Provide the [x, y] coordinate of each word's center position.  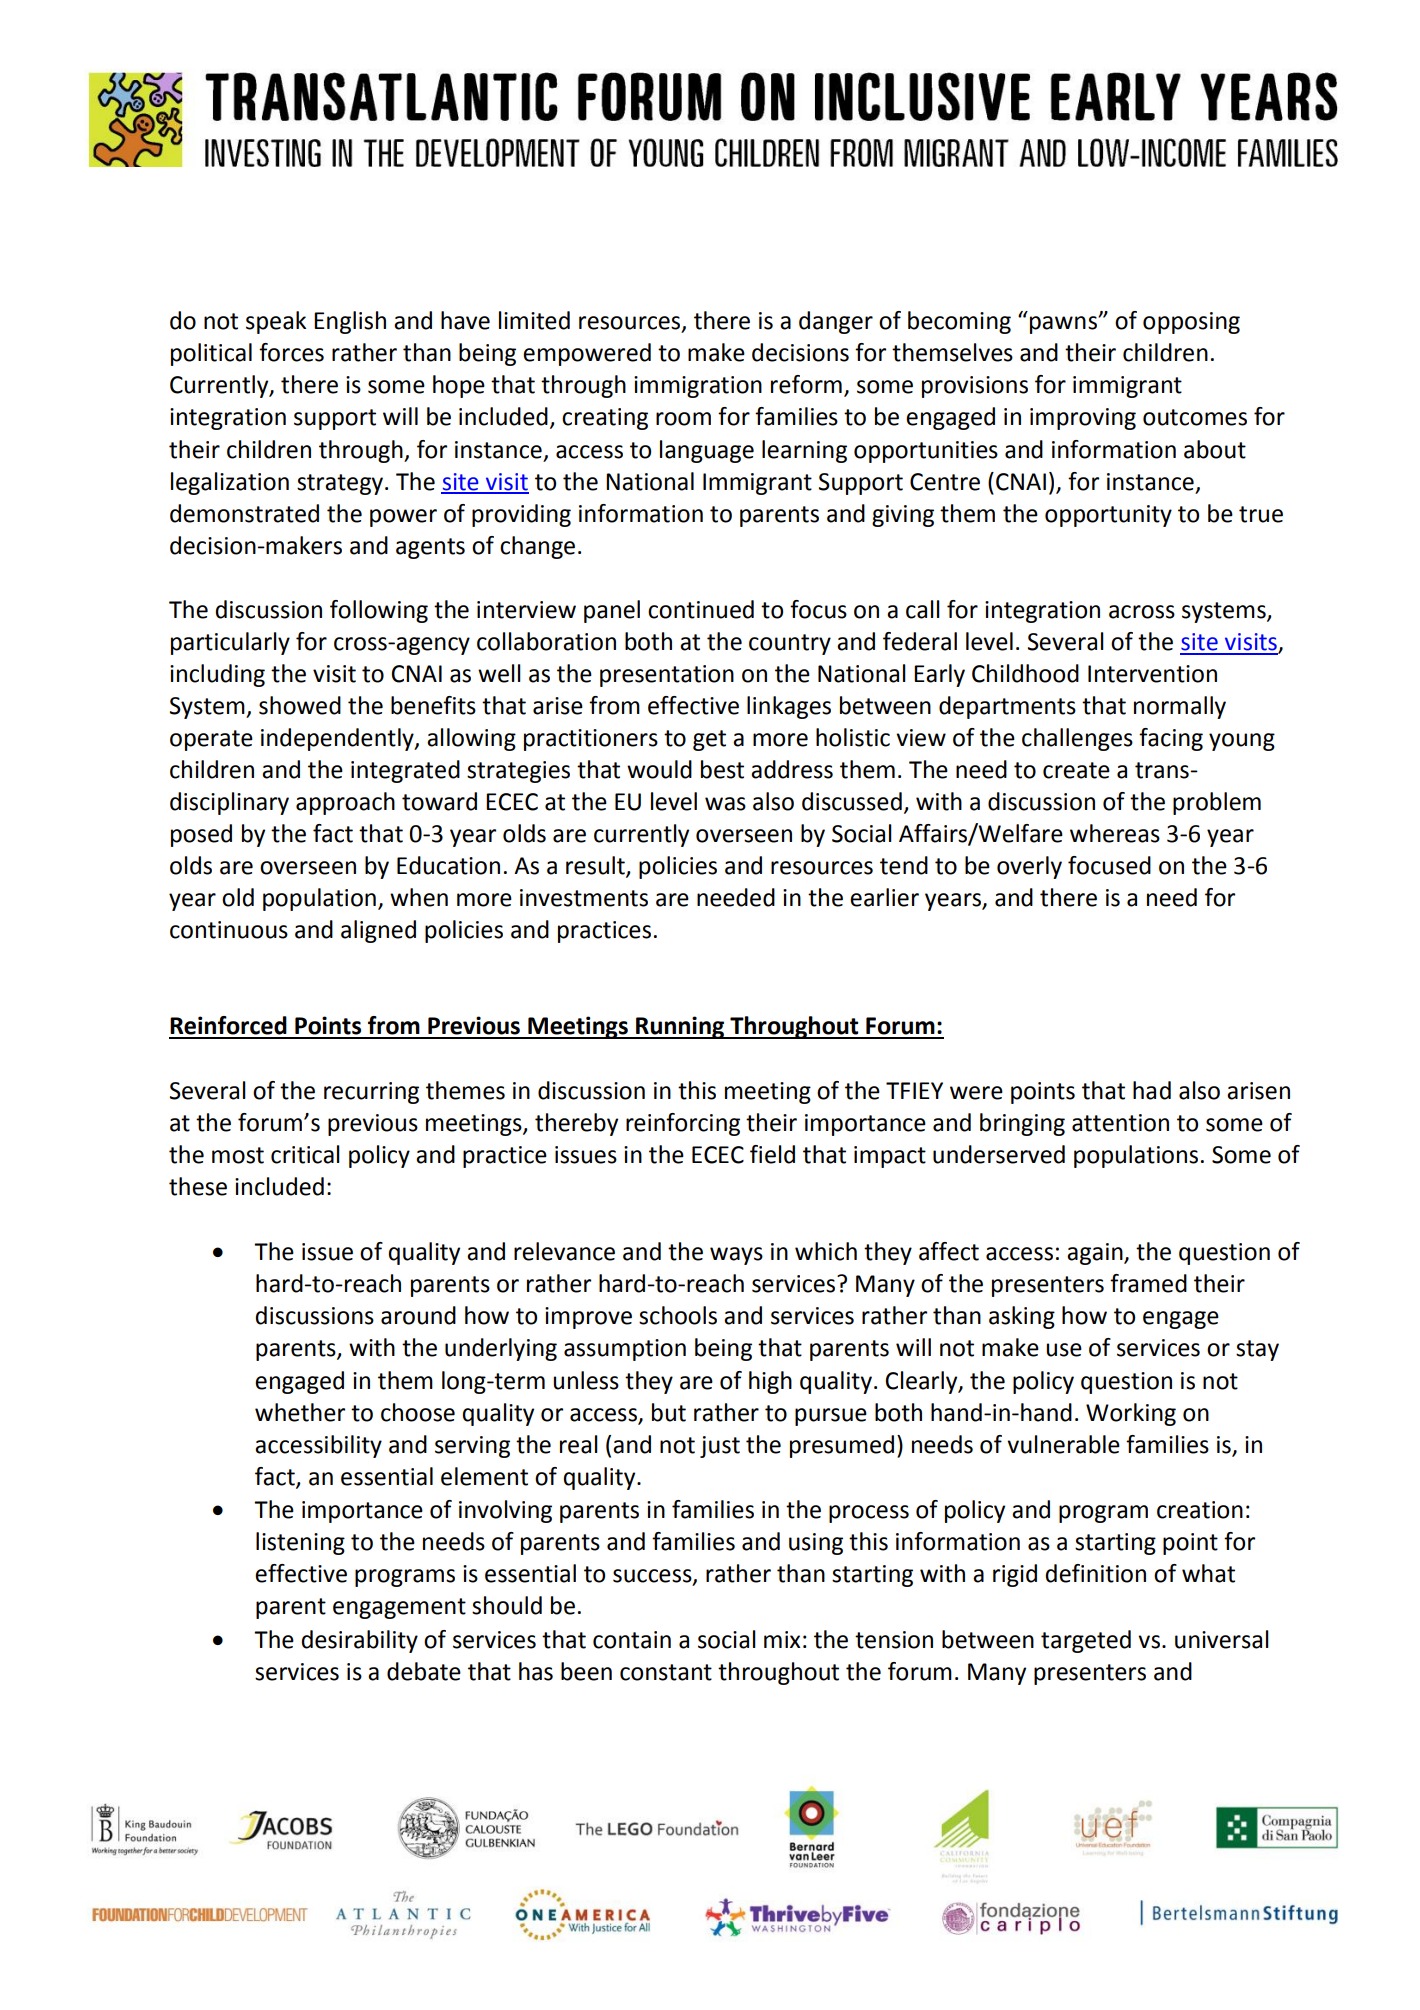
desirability [360, 1641]
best [722, 769]
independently [338, 739]
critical [305, 1154]
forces [291, 352]
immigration [698, 387]
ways [736, 1256]
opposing [1191, 323]
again [1096, 1254]
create [1076, 770]
